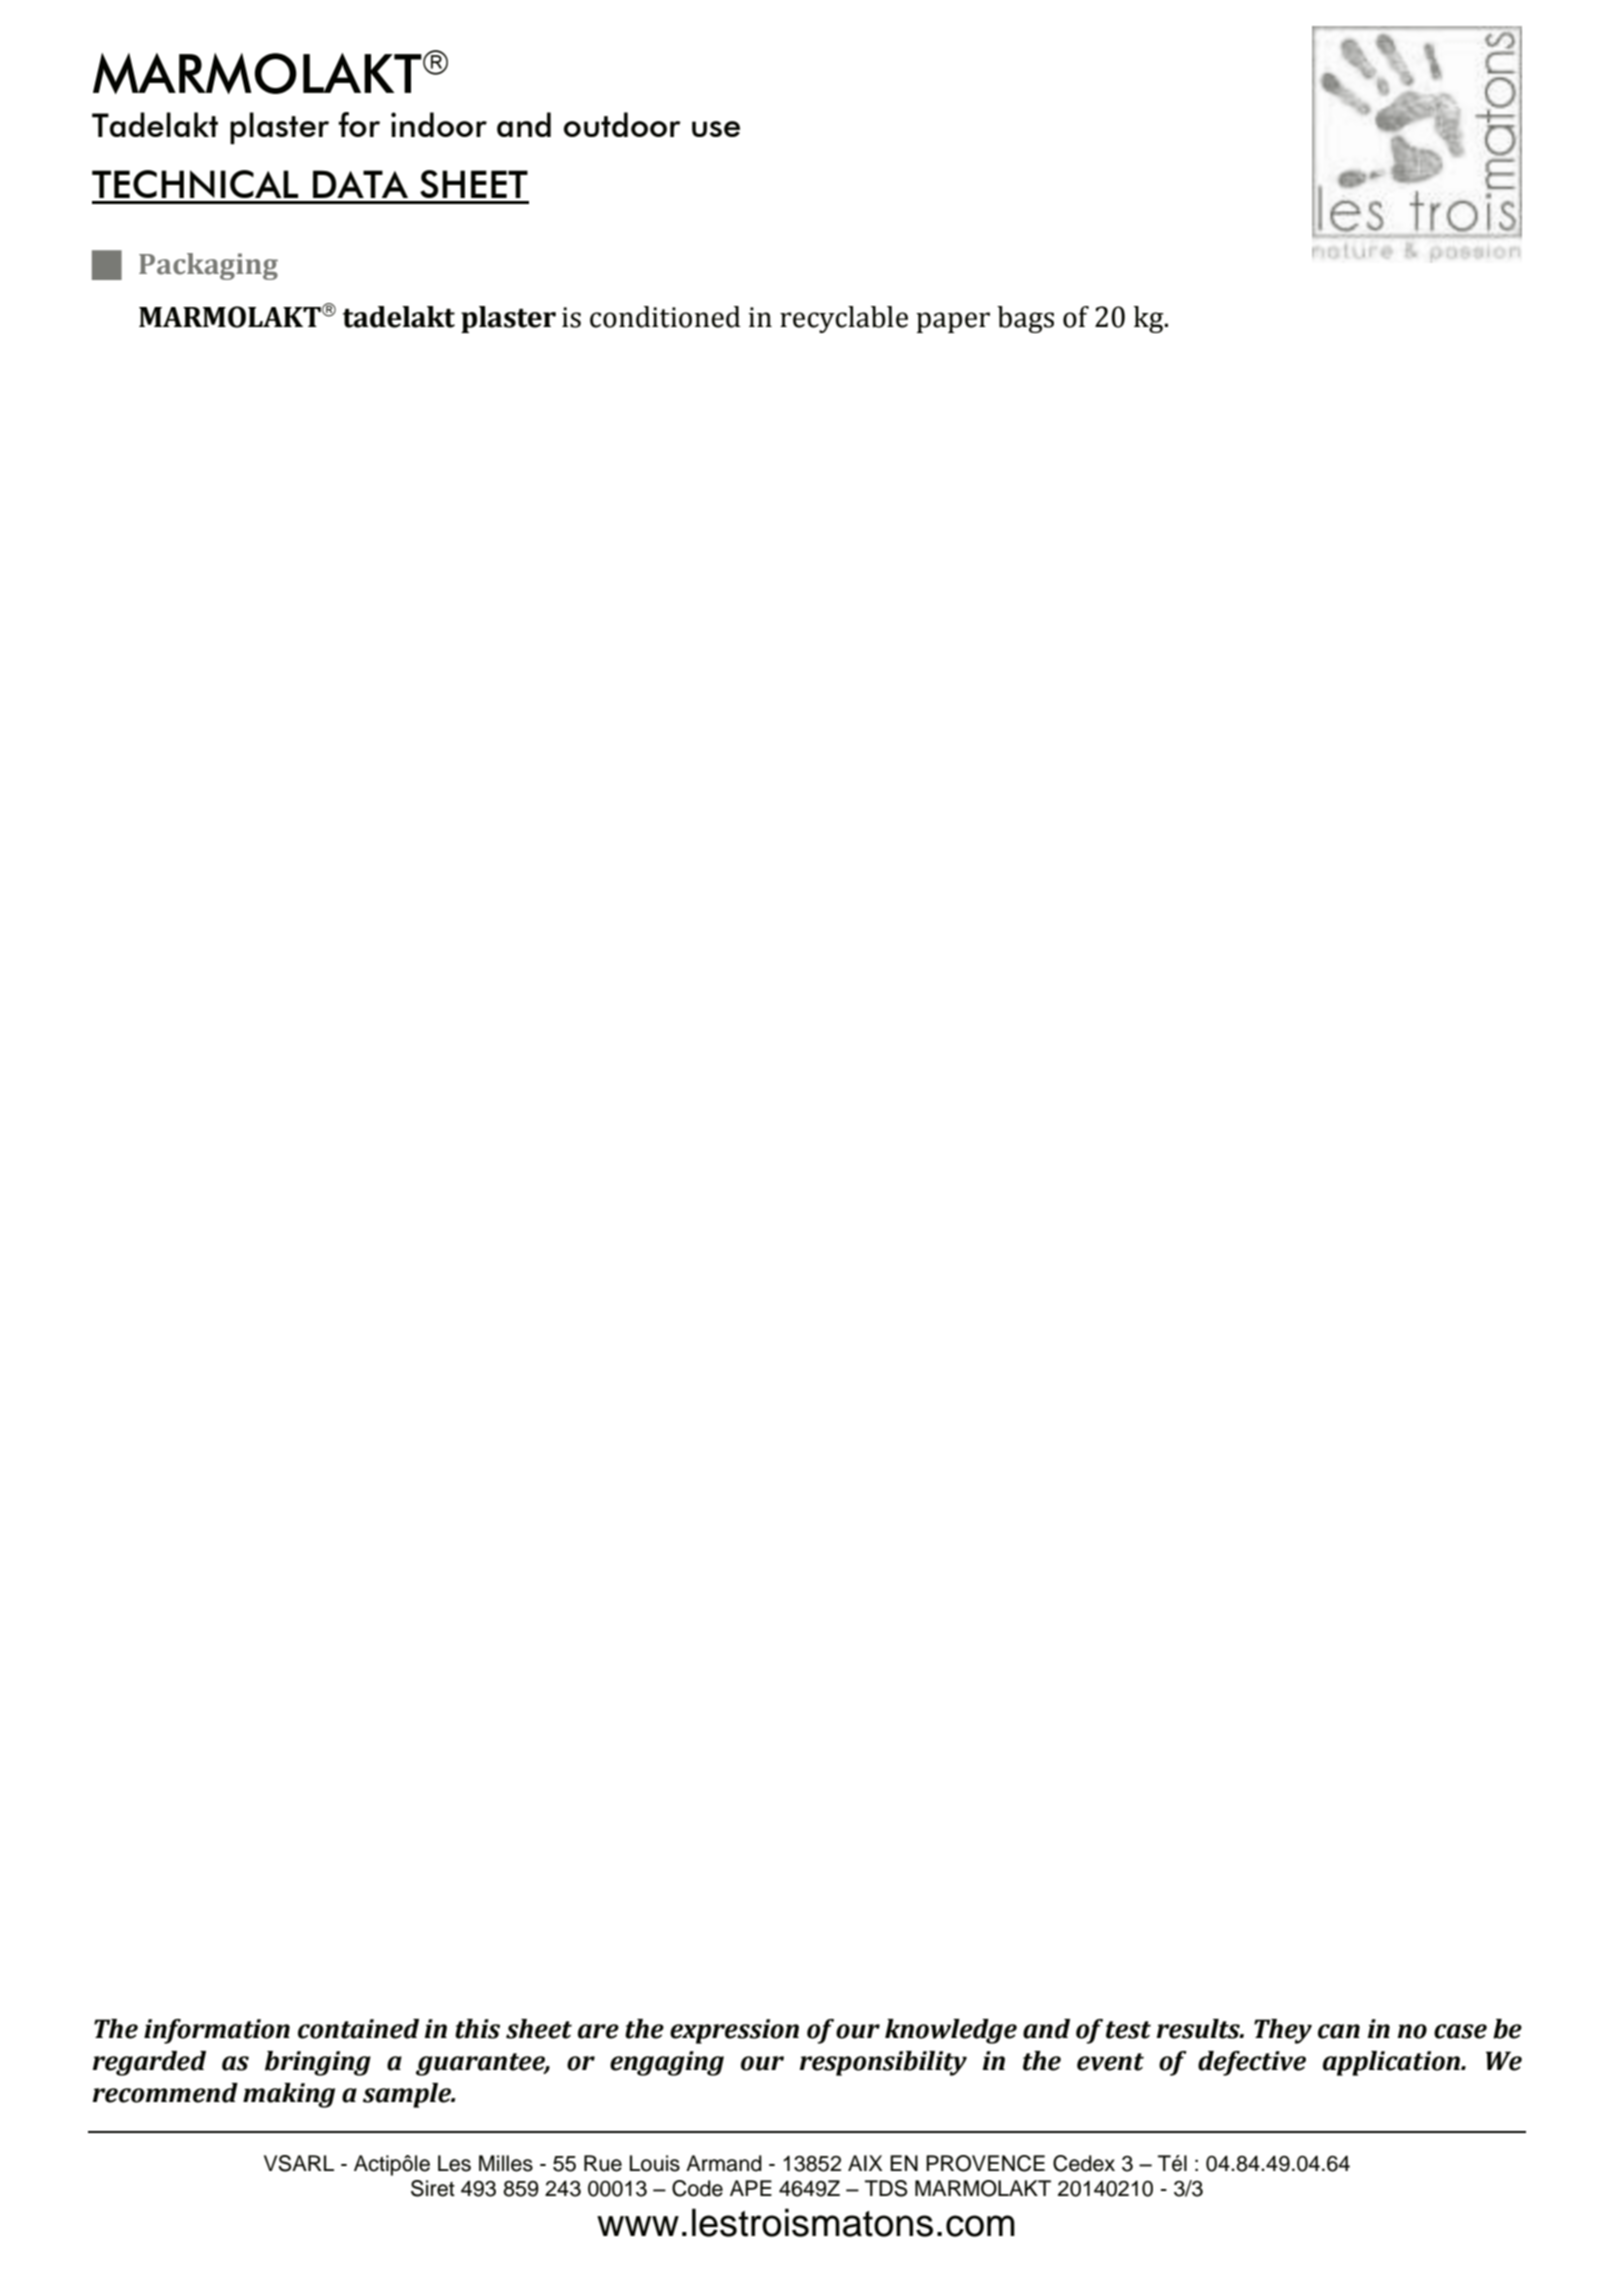  What do you see at coordinates (716, 129) in the screenshot?
I see `use` at bounding box center [716, 129].
